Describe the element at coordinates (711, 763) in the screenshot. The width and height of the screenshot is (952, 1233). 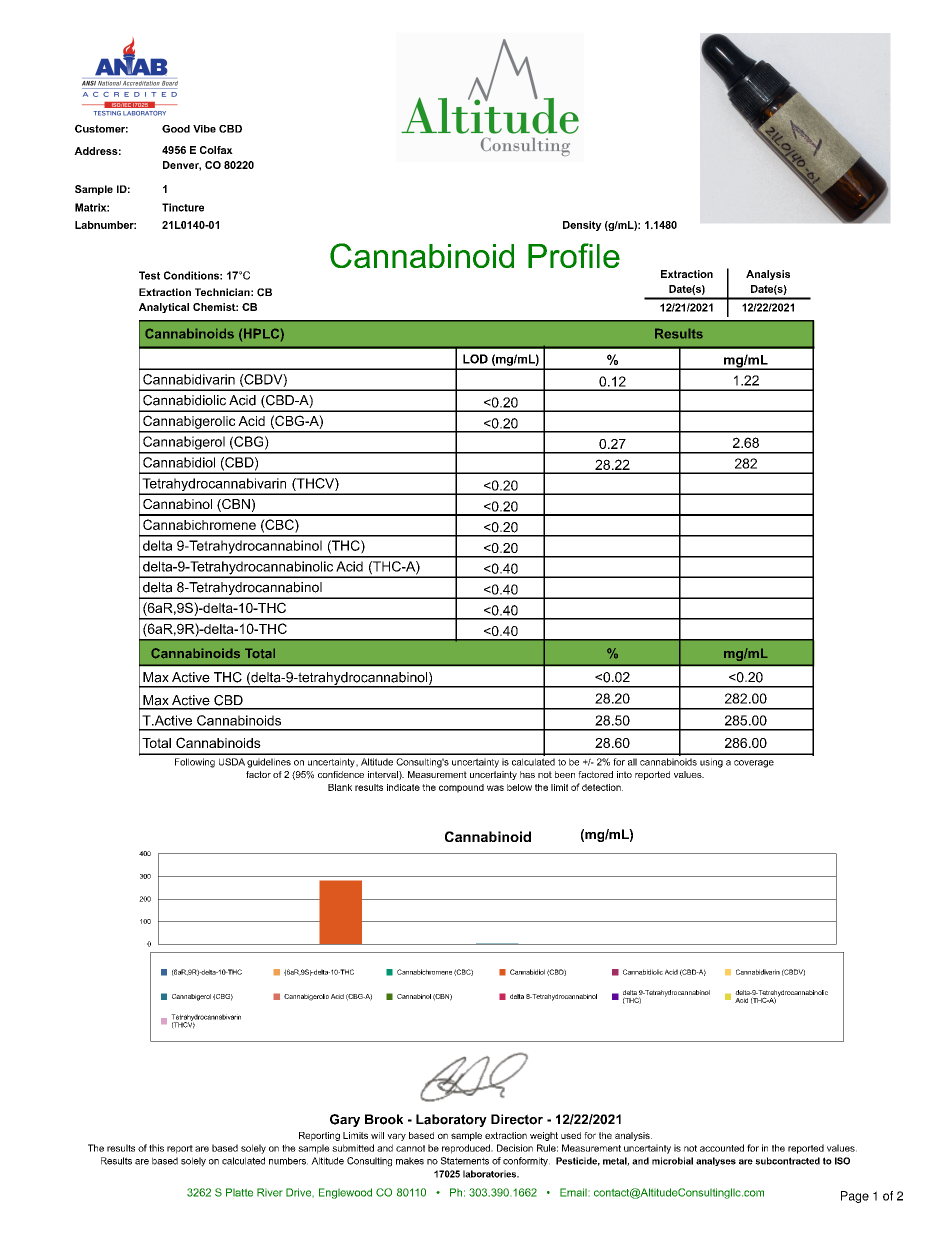
I see `using` at that location.
